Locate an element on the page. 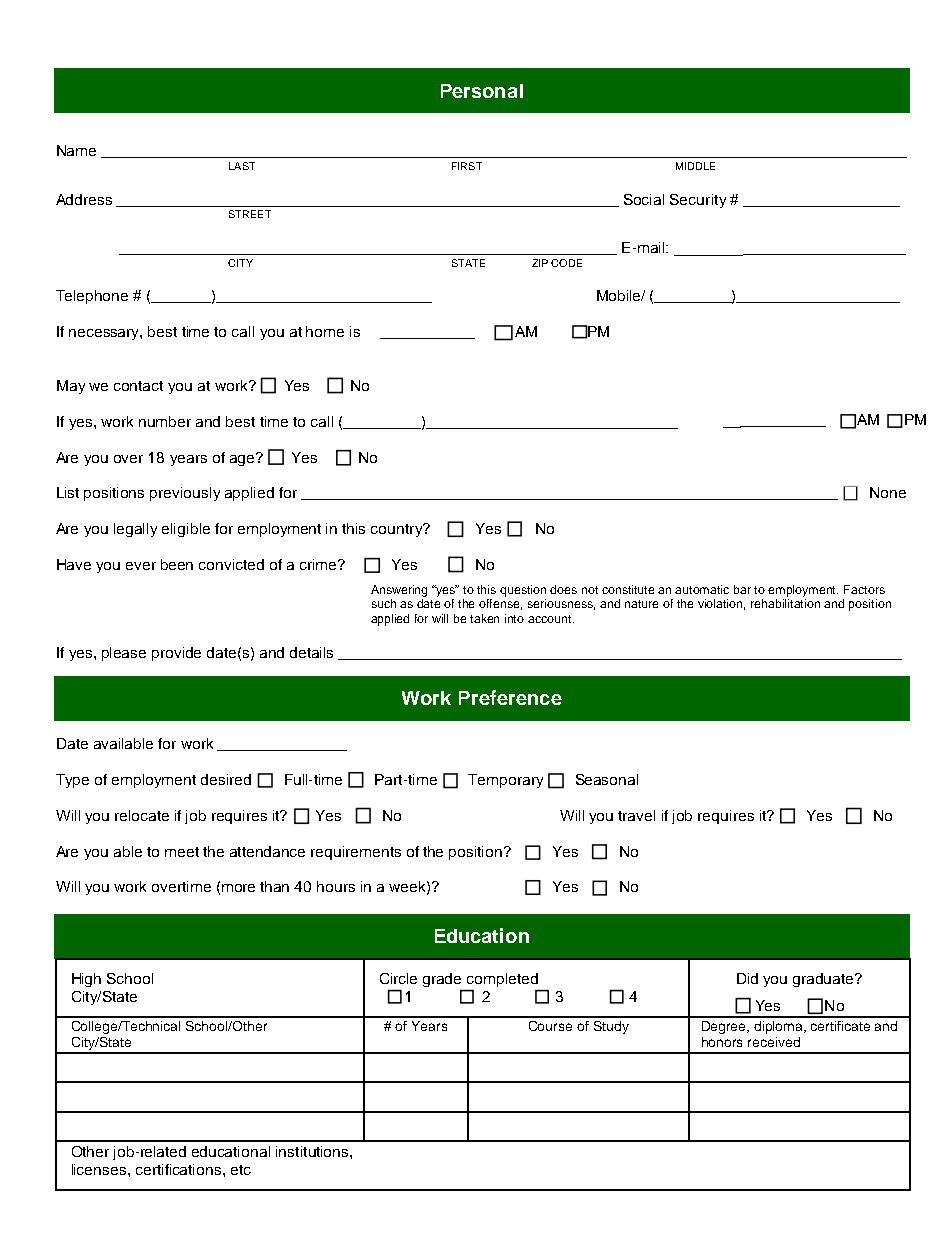  Name is located at coordinates (76, 150).
